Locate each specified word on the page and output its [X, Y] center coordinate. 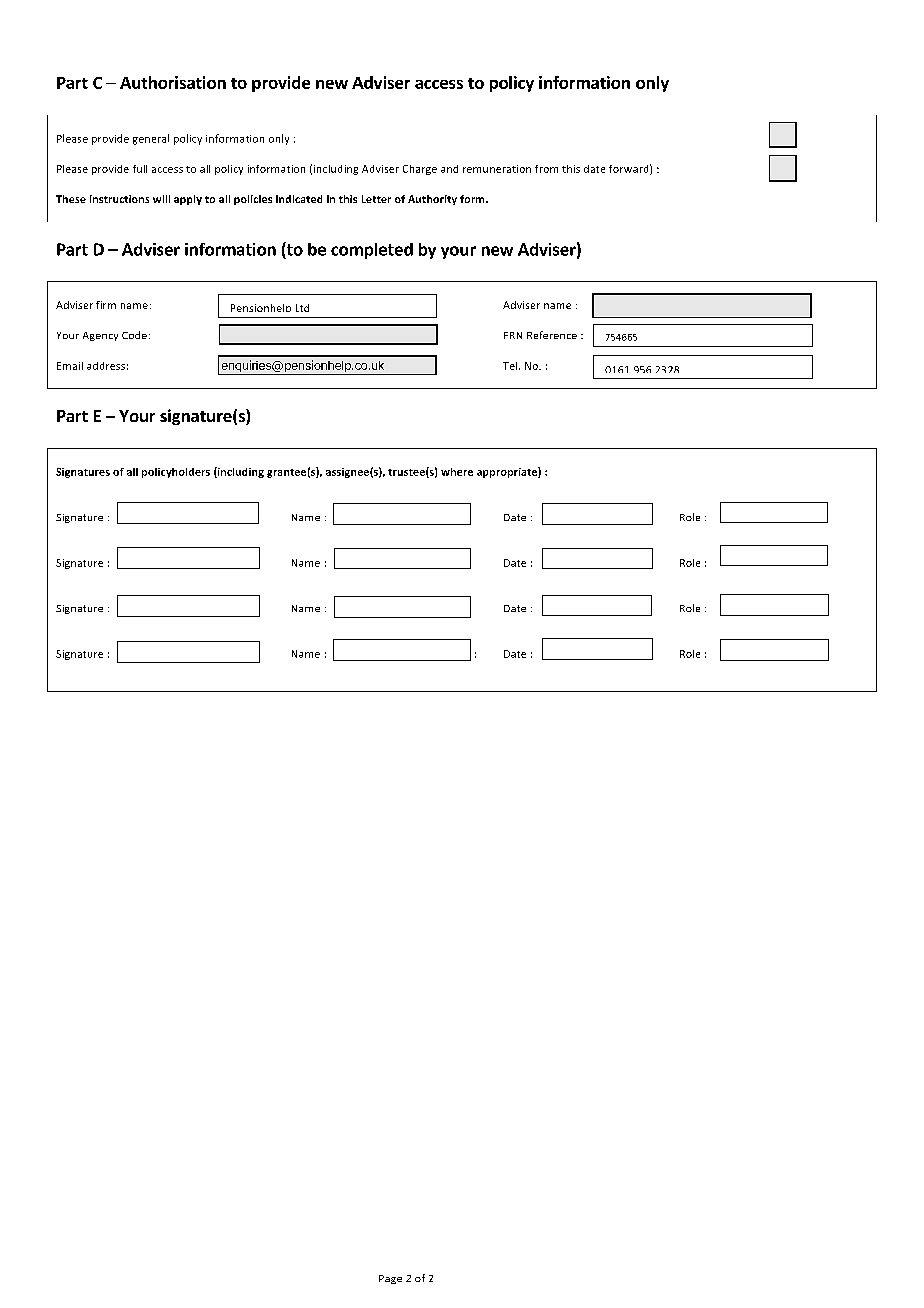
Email [70, 366]
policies [253, 200]
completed [372, 251]
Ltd [302, 308]
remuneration [497, 169]
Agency [100, 336]
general [151, 139]
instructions [119, 199]
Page [390, 1279]
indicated [299, 199]
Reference [552, 335]
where [457, 472]
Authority [432, 200]
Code [134, 335]
